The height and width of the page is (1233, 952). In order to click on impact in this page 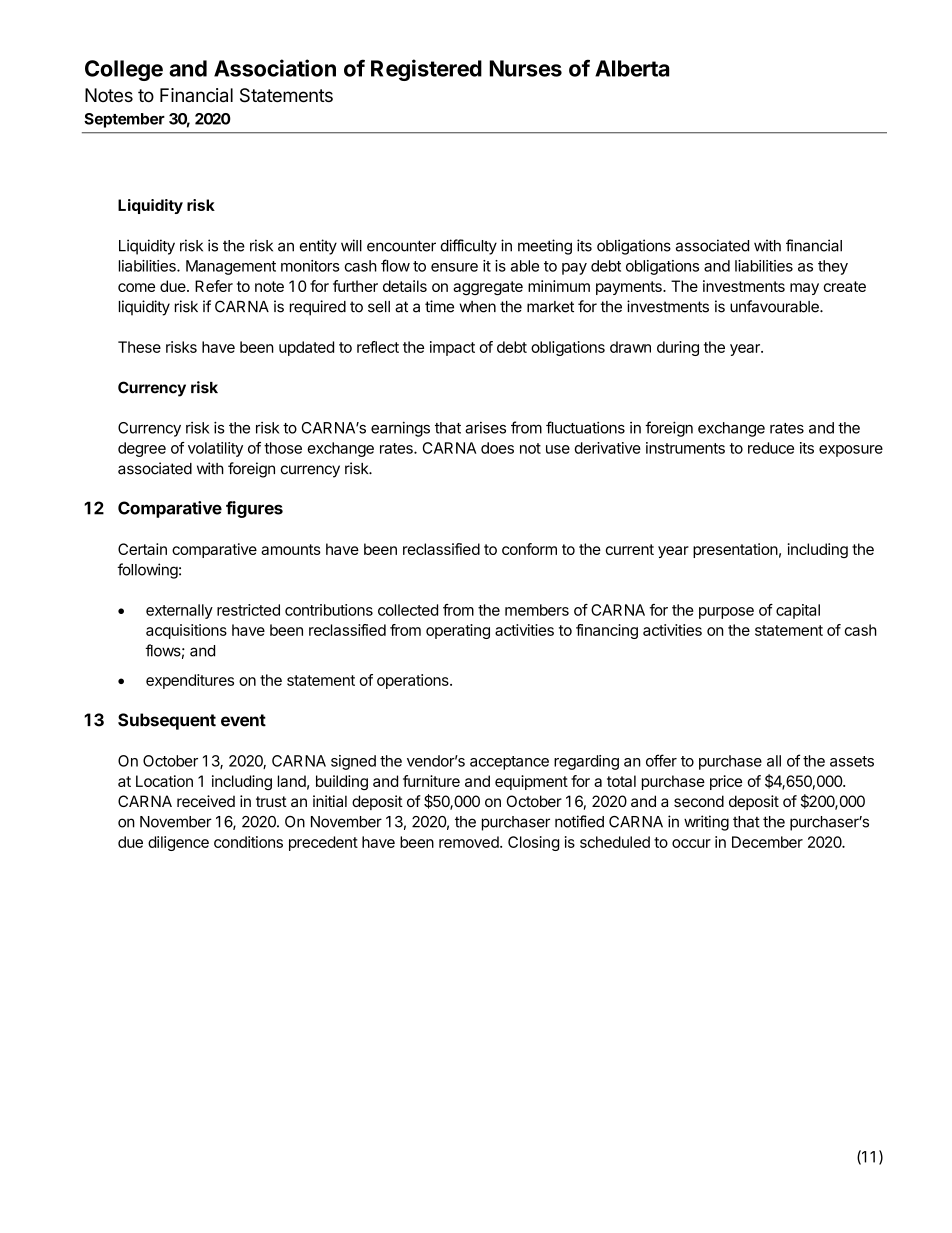, I will do `click(452, 348)`.
